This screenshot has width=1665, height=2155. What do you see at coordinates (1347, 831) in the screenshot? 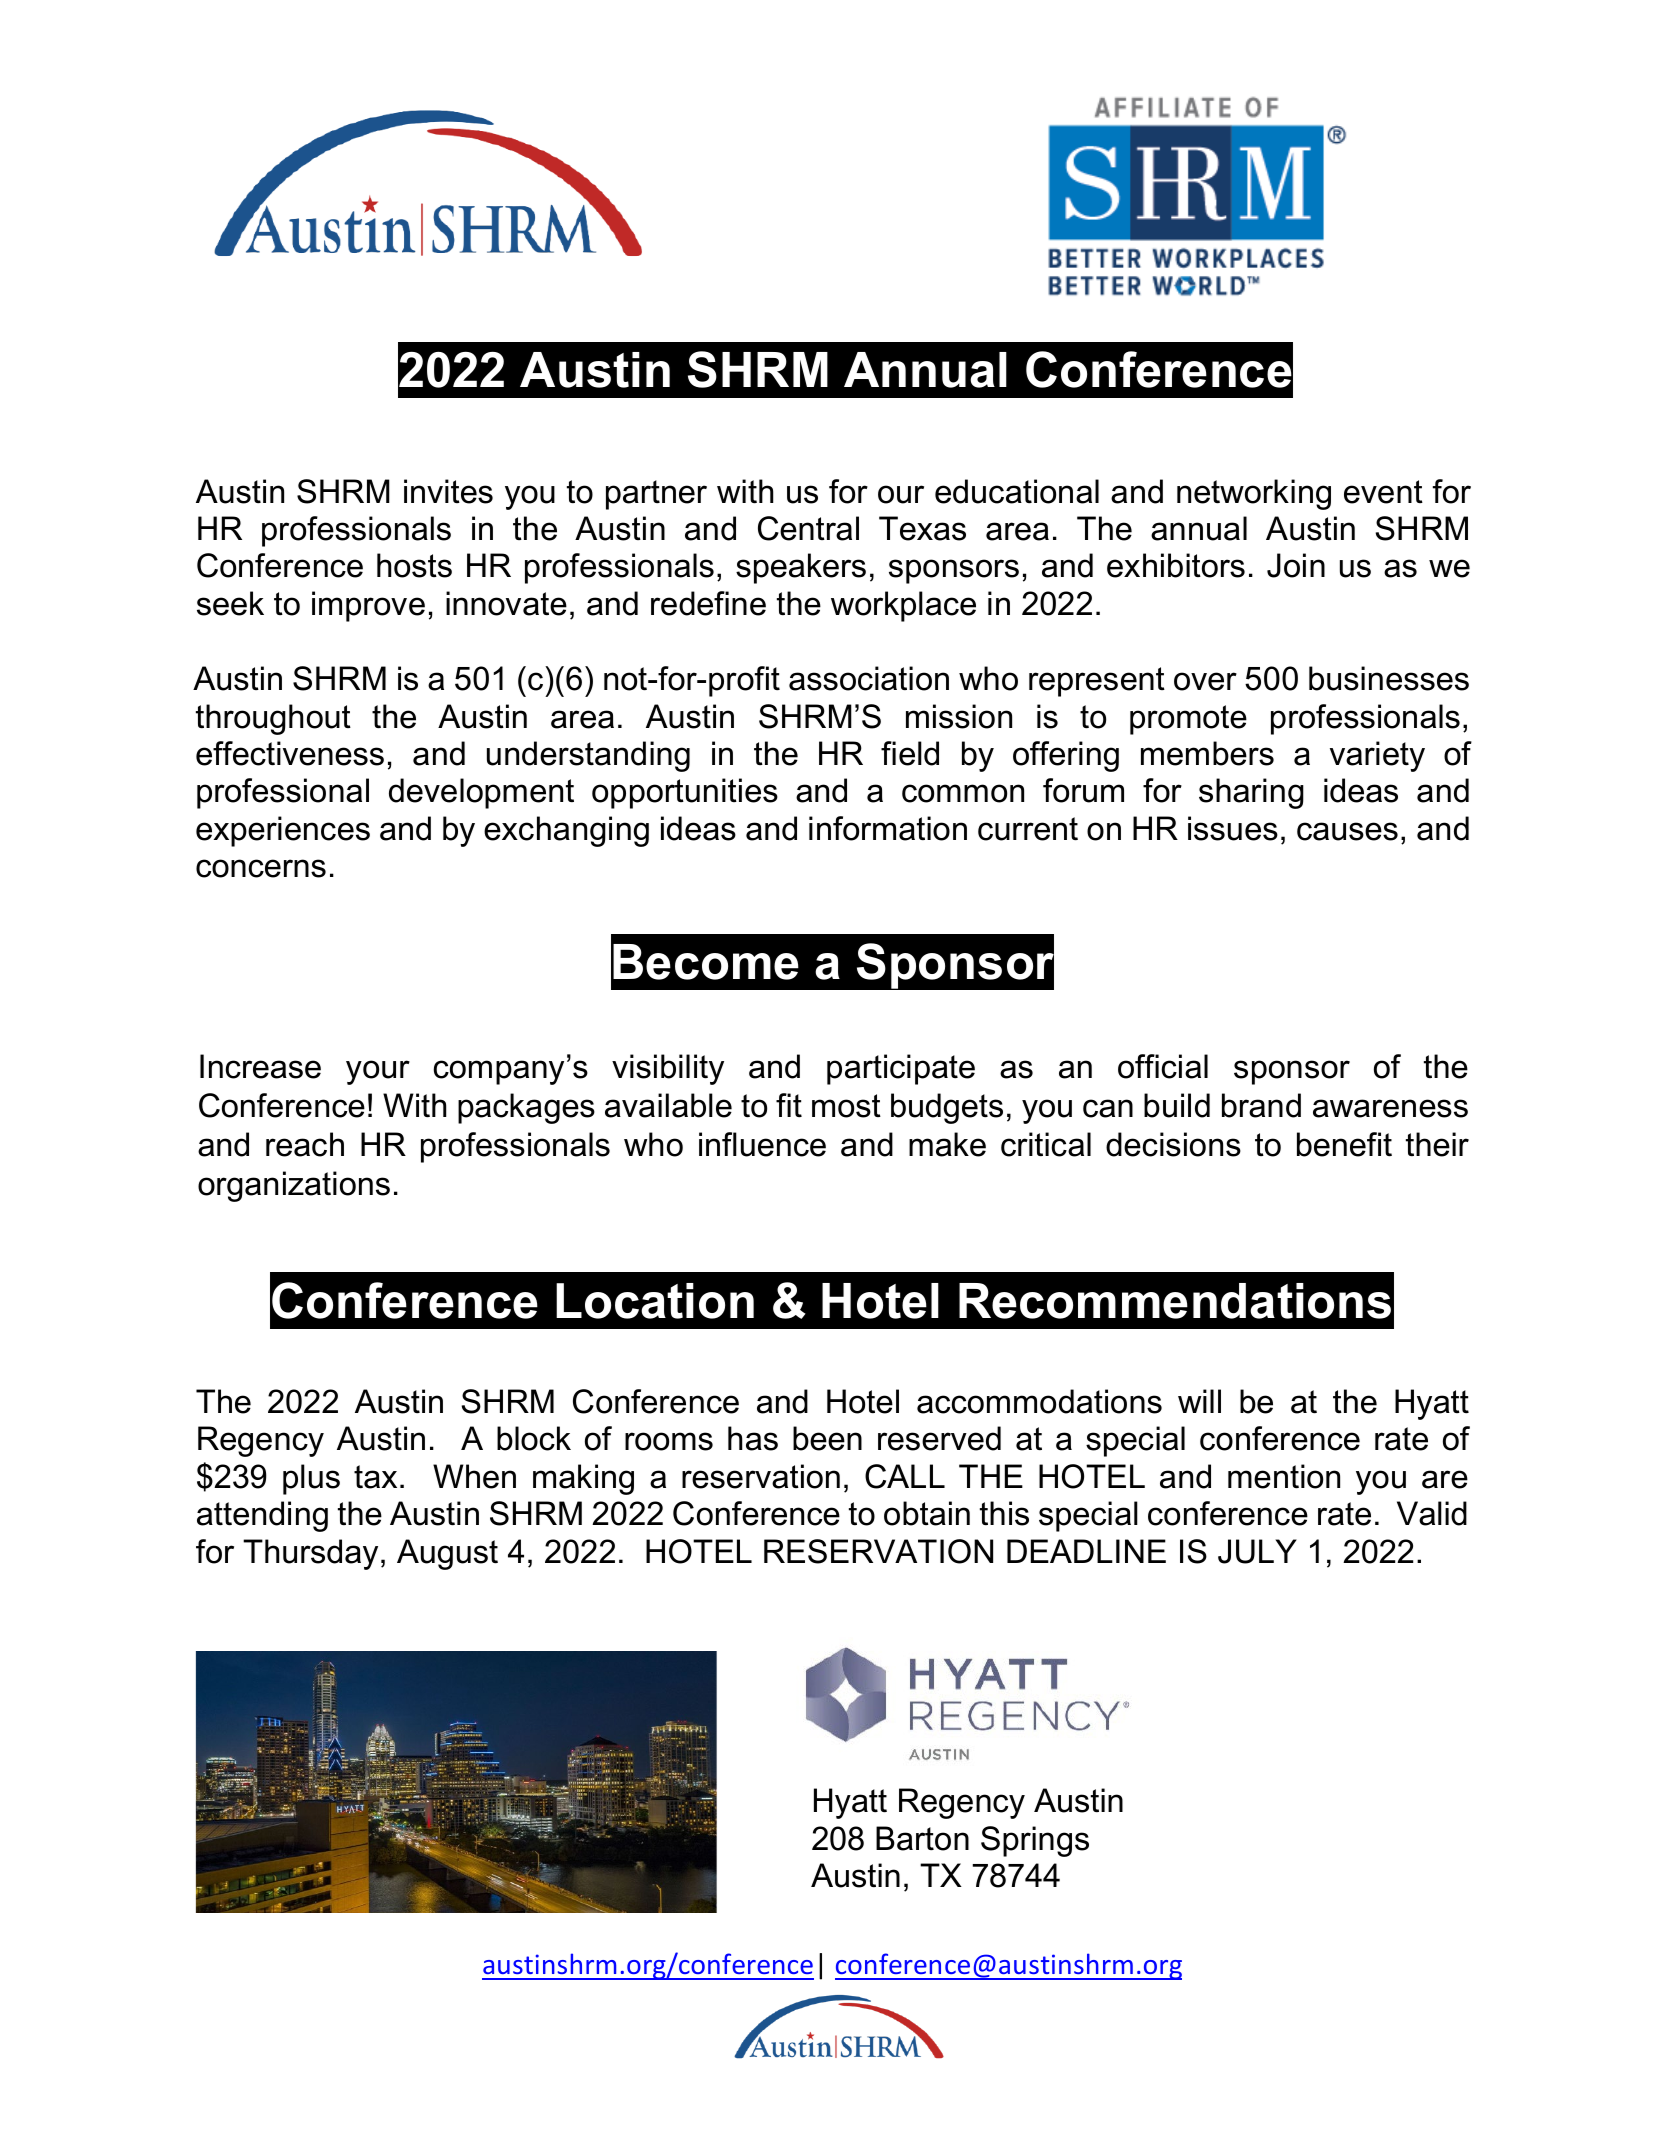
I see `causes` at bounding box center [1347, 831].
